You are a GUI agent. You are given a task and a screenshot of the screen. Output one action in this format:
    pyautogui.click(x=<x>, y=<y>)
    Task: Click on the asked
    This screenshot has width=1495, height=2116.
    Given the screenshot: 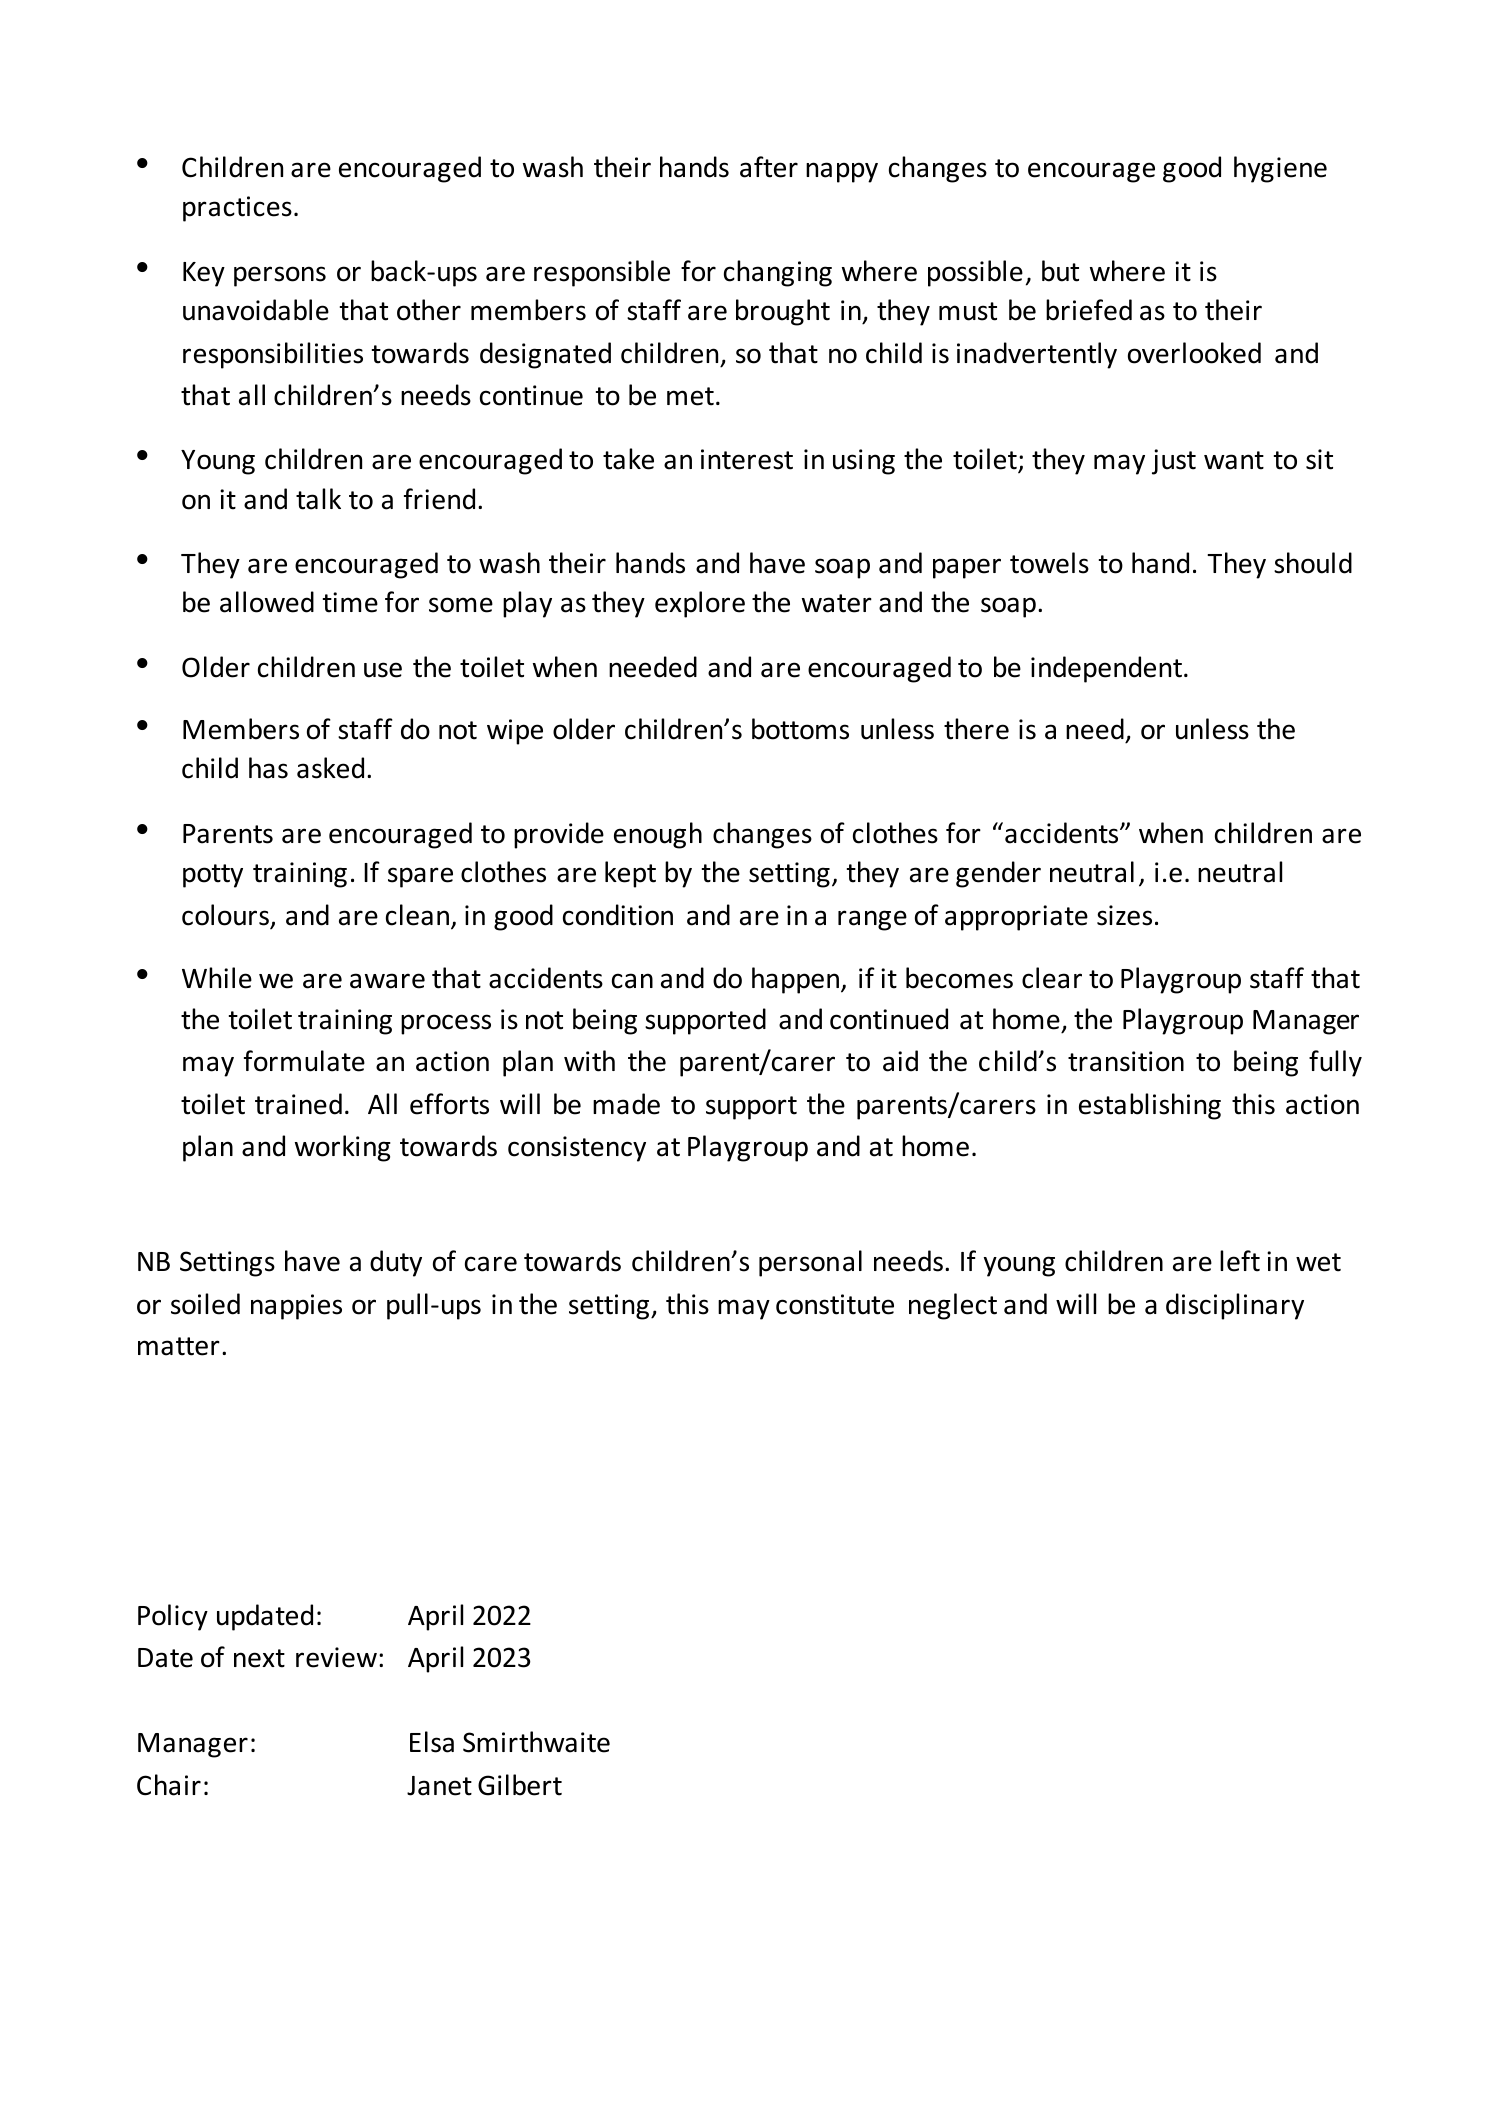 What is the action you would take?
    pyautogui.click(x=330, y=768)
